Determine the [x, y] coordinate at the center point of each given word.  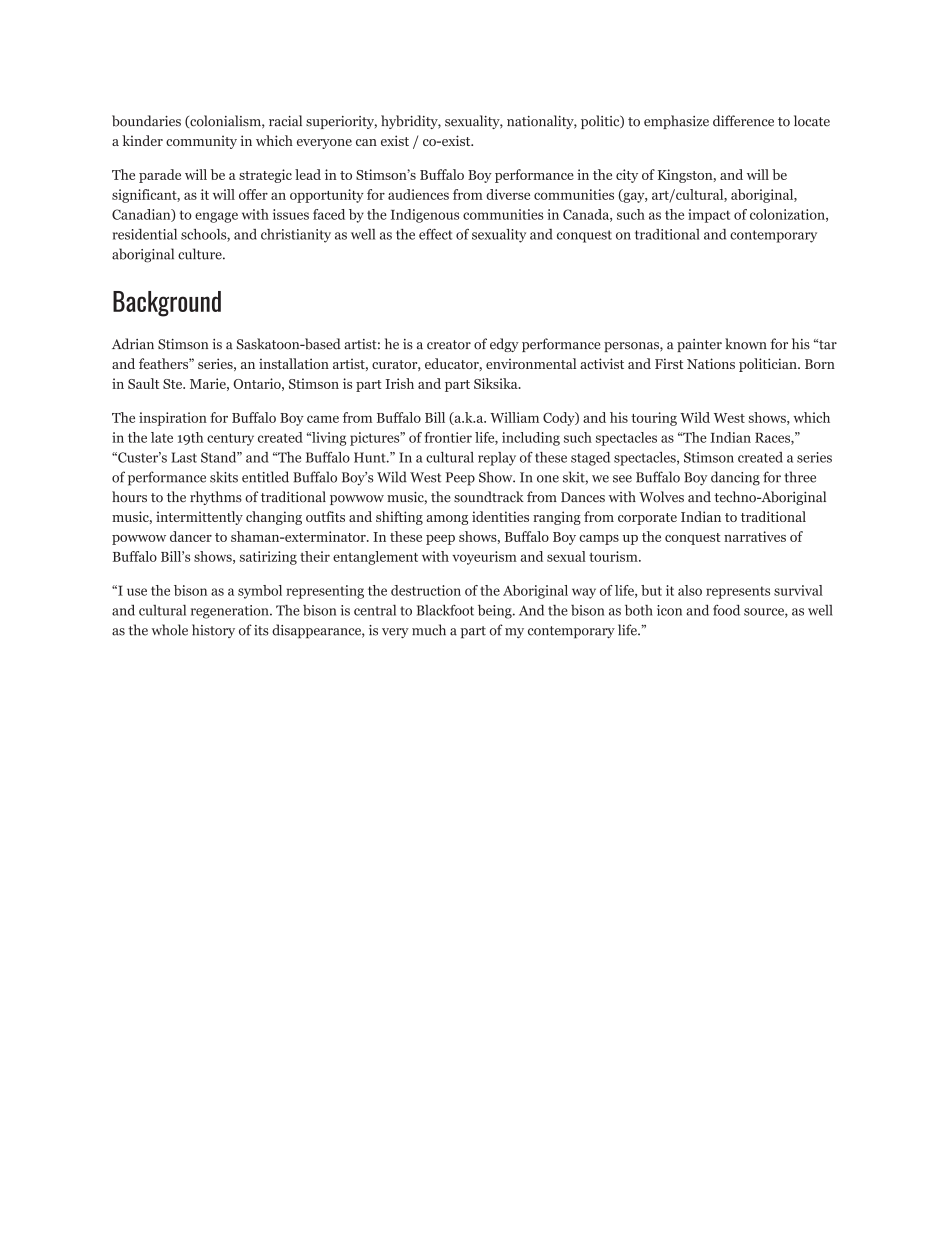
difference [743, 121]
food [726, 610]
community [201, 142]
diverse [508, 194]
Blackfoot [445, 610]
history [213, 631]
